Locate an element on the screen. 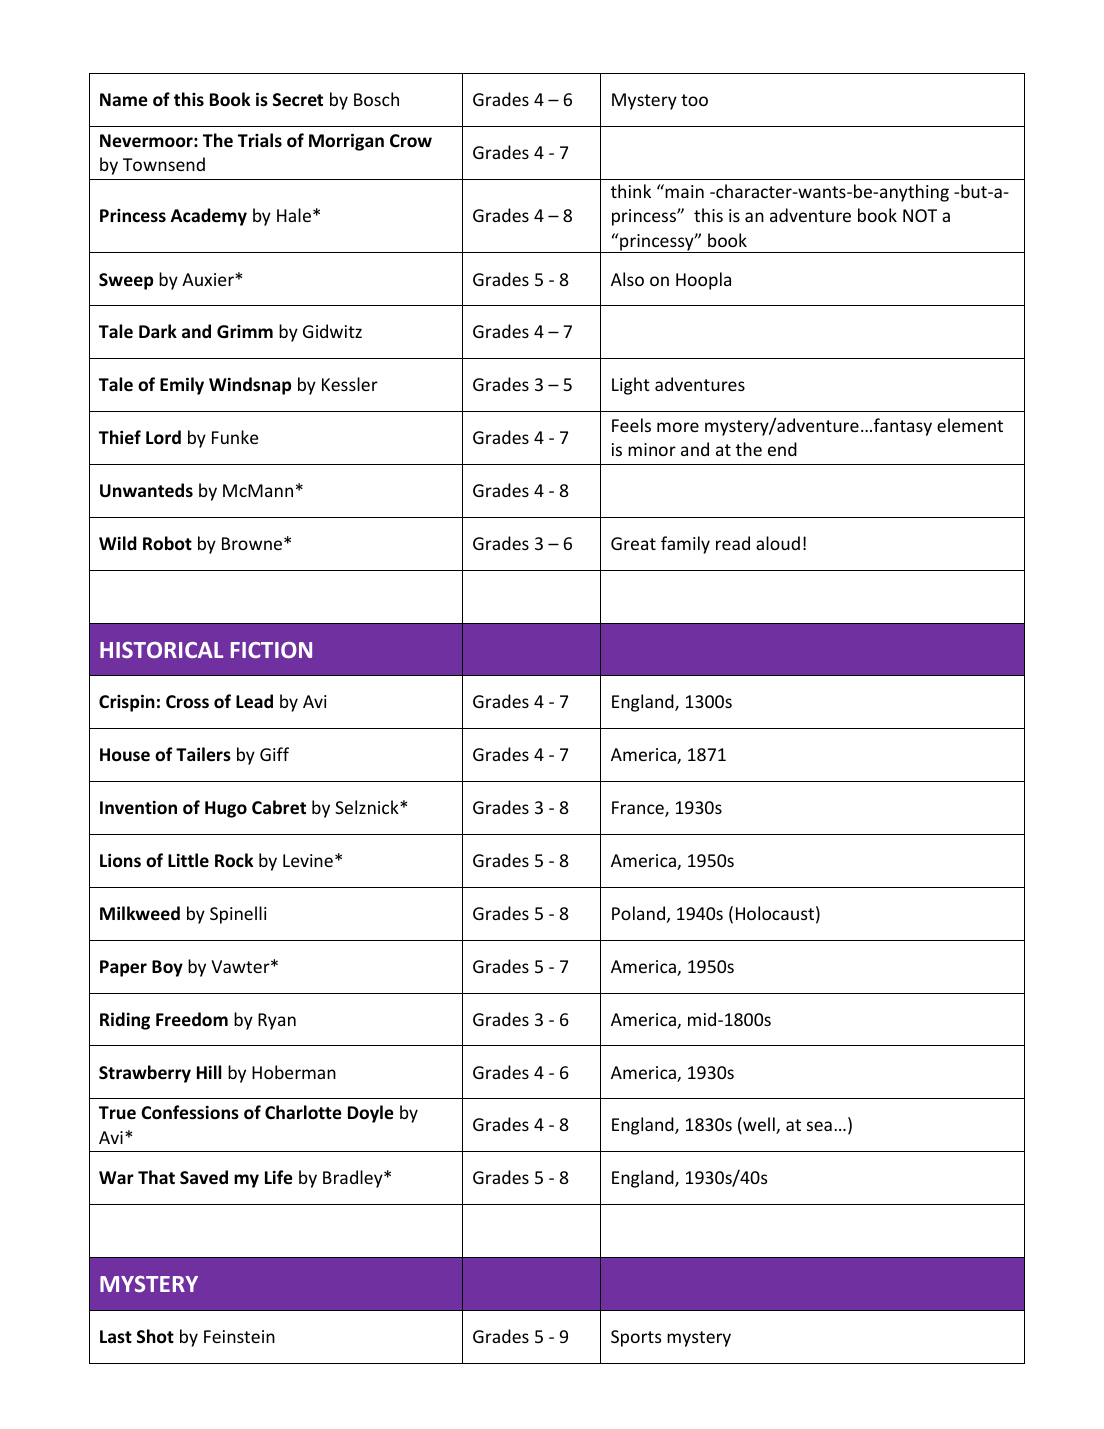 The width and height of the screenshot is (1104, 1429). NOT is located at coordinates (920, 215).
